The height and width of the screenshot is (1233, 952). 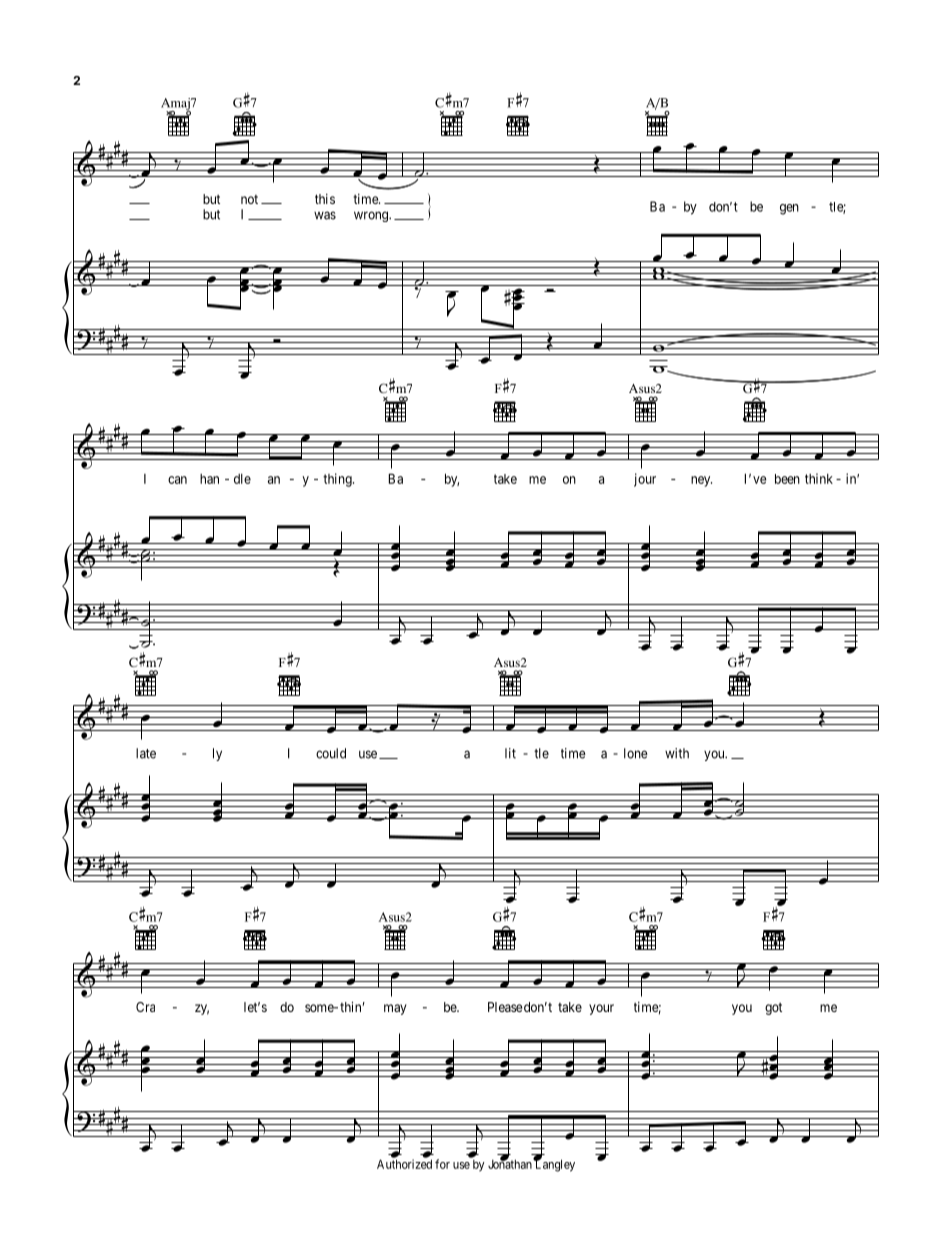 I want to click on with, so click(x=677, y=753).
